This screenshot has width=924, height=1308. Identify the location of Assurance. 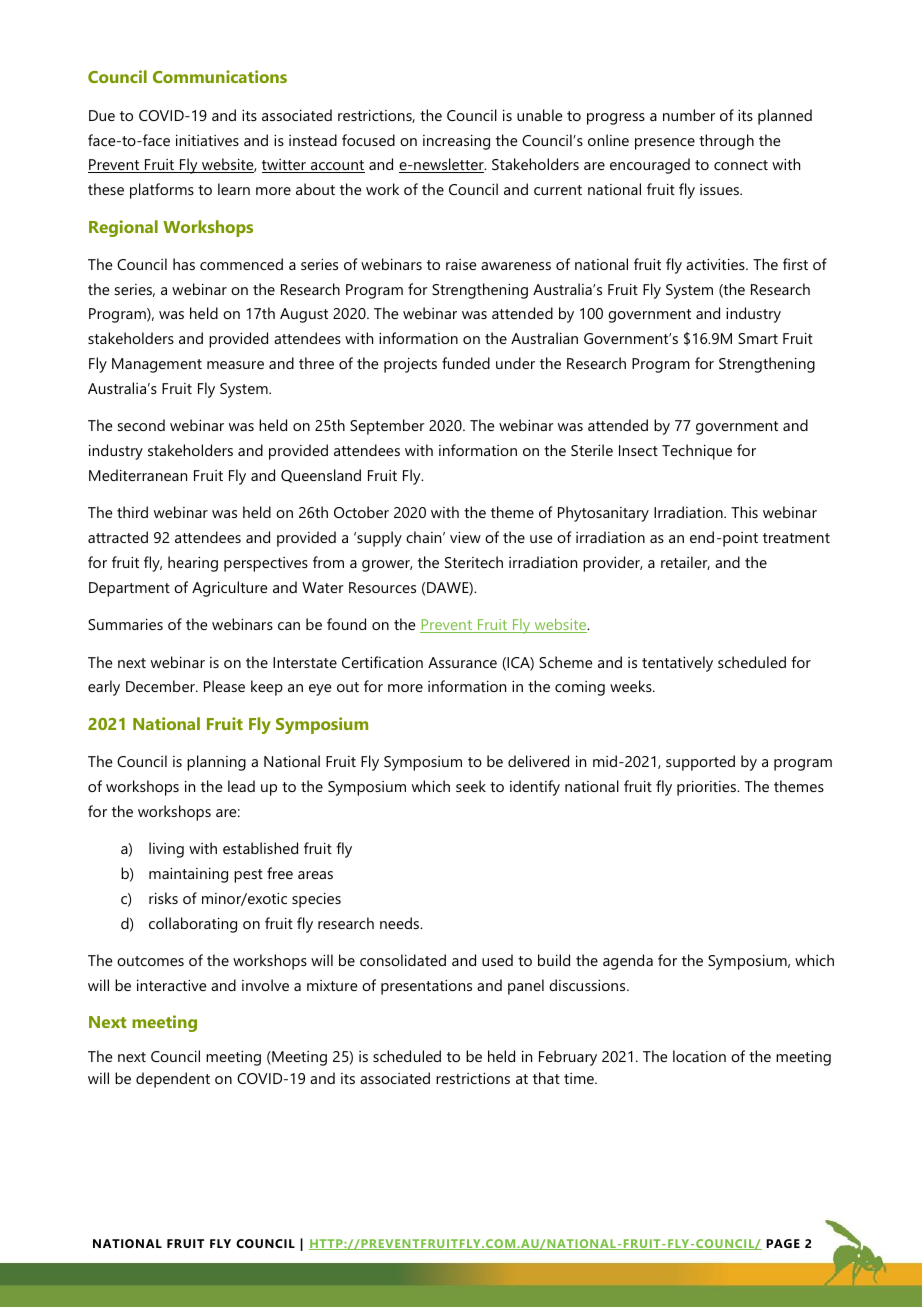
(462, 662).
